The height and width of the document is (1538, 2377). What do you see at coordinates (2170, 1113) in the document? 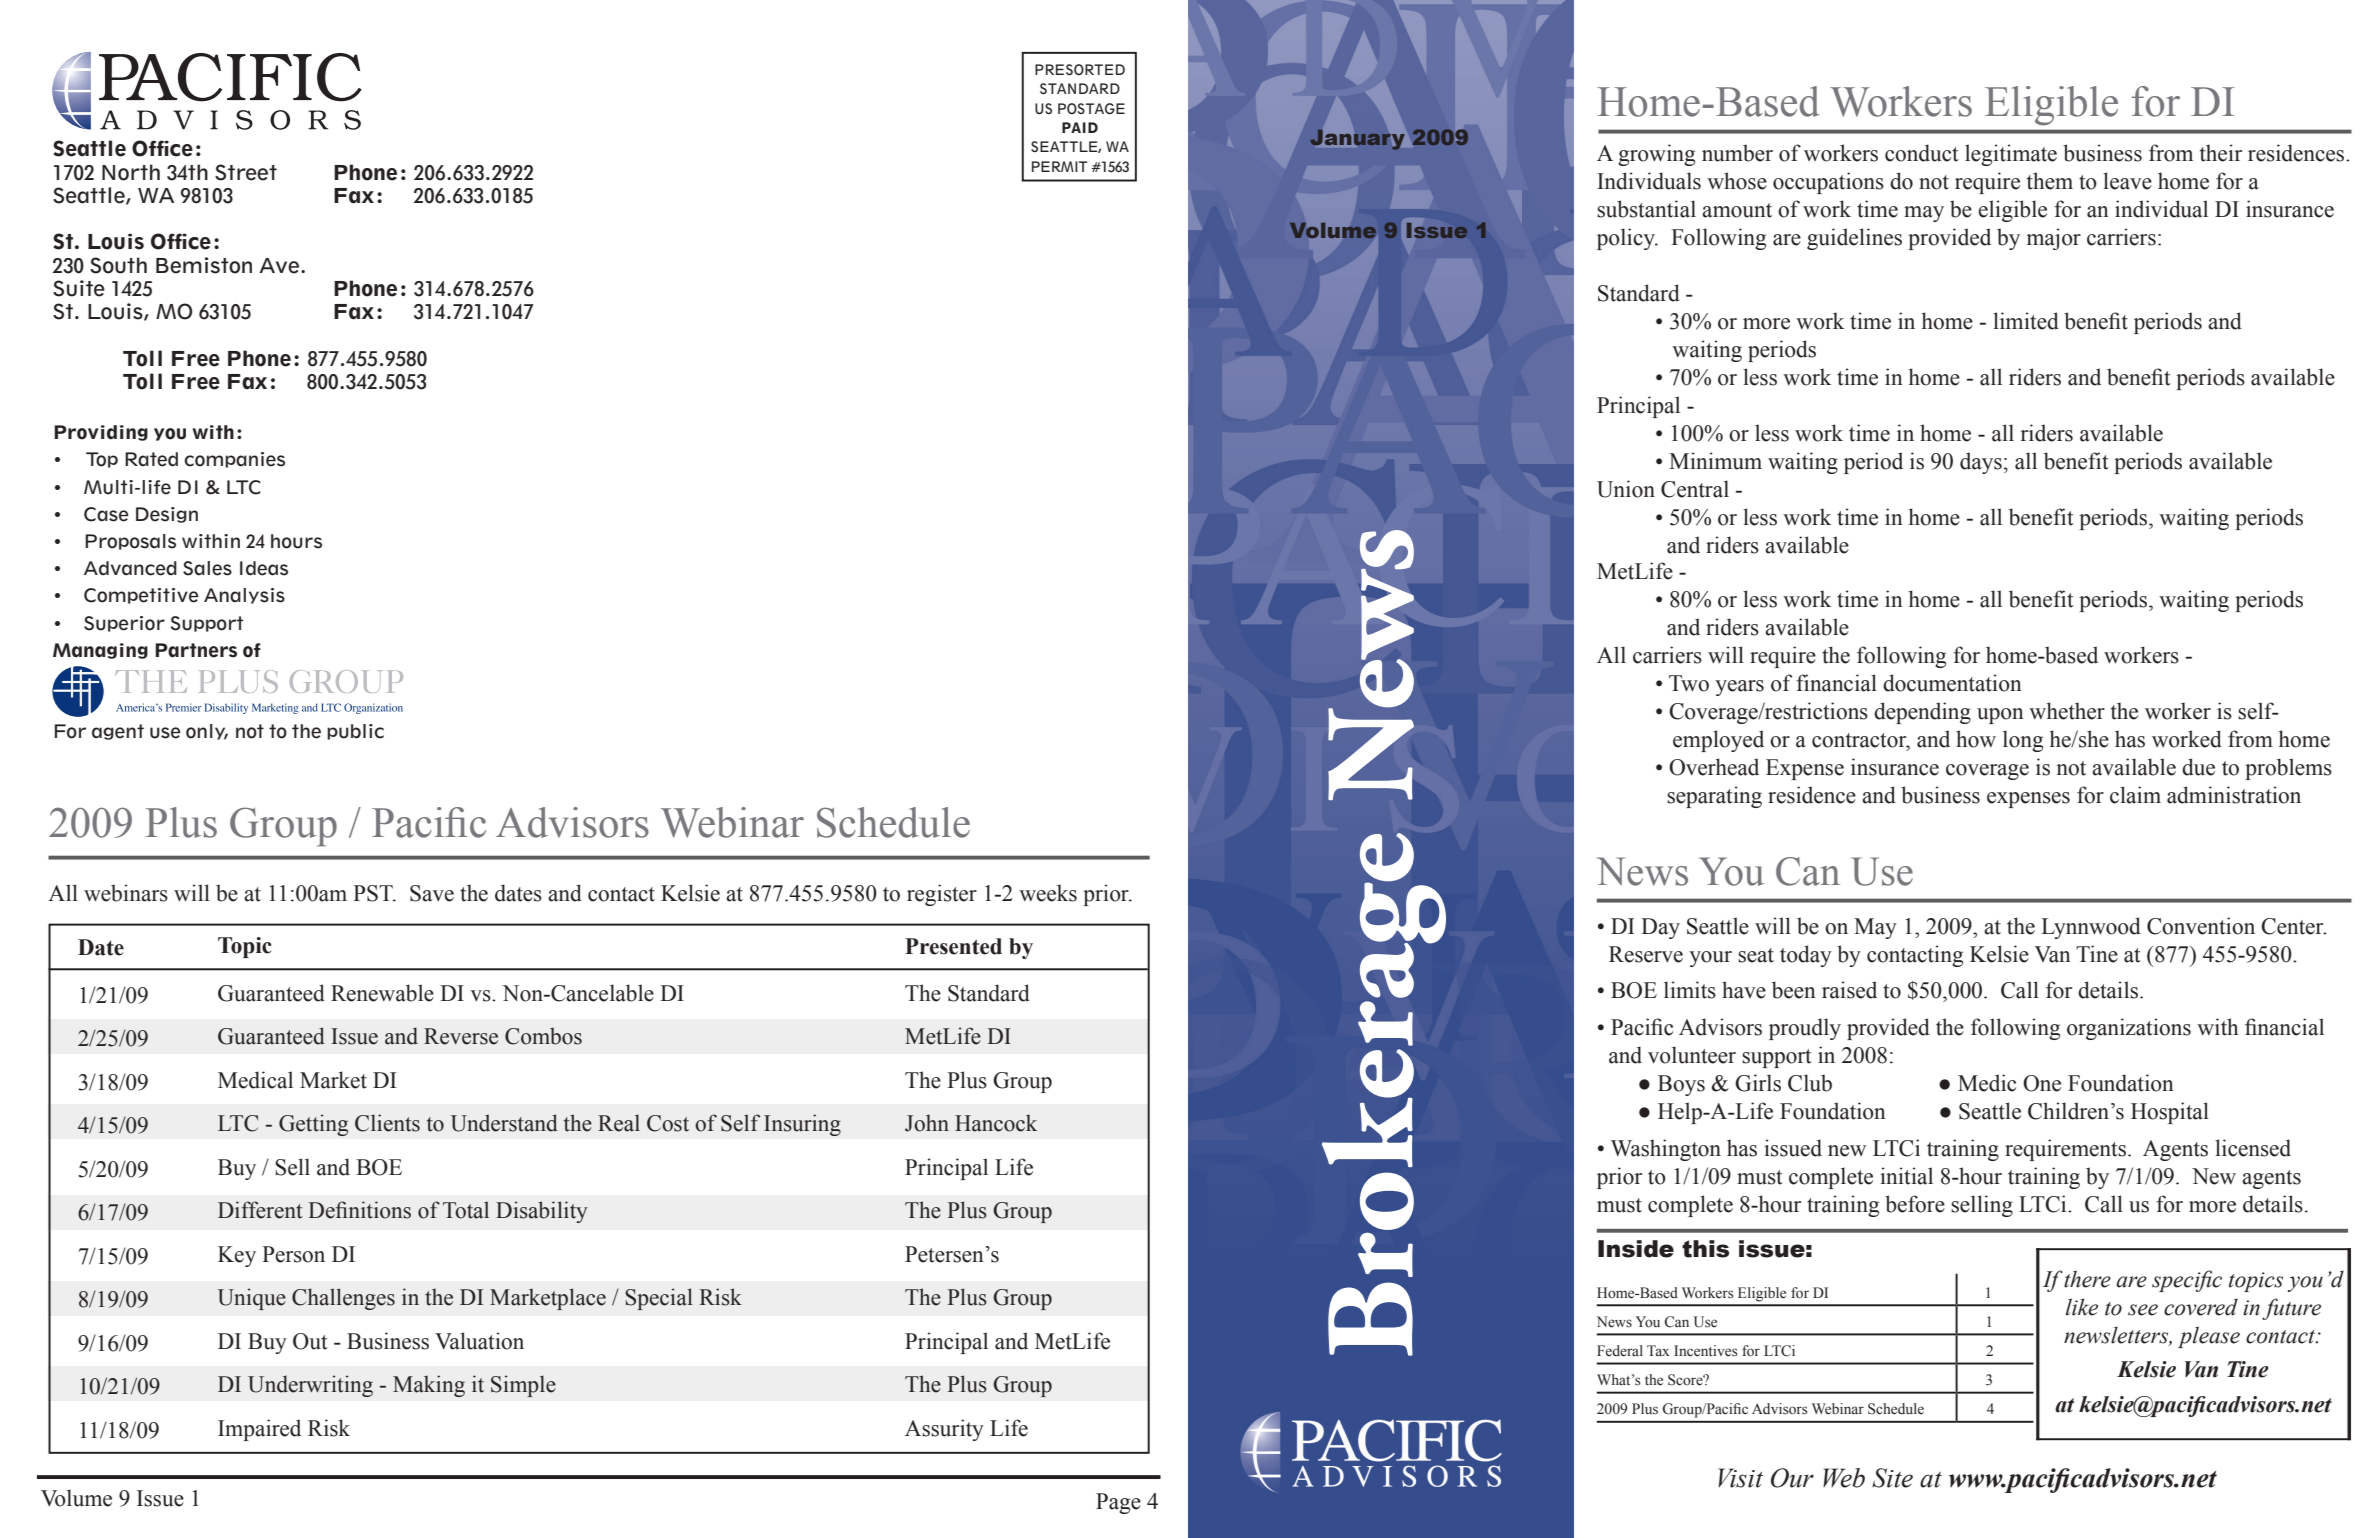
I see `Hospital` at bounding box center [2170, 1113].
